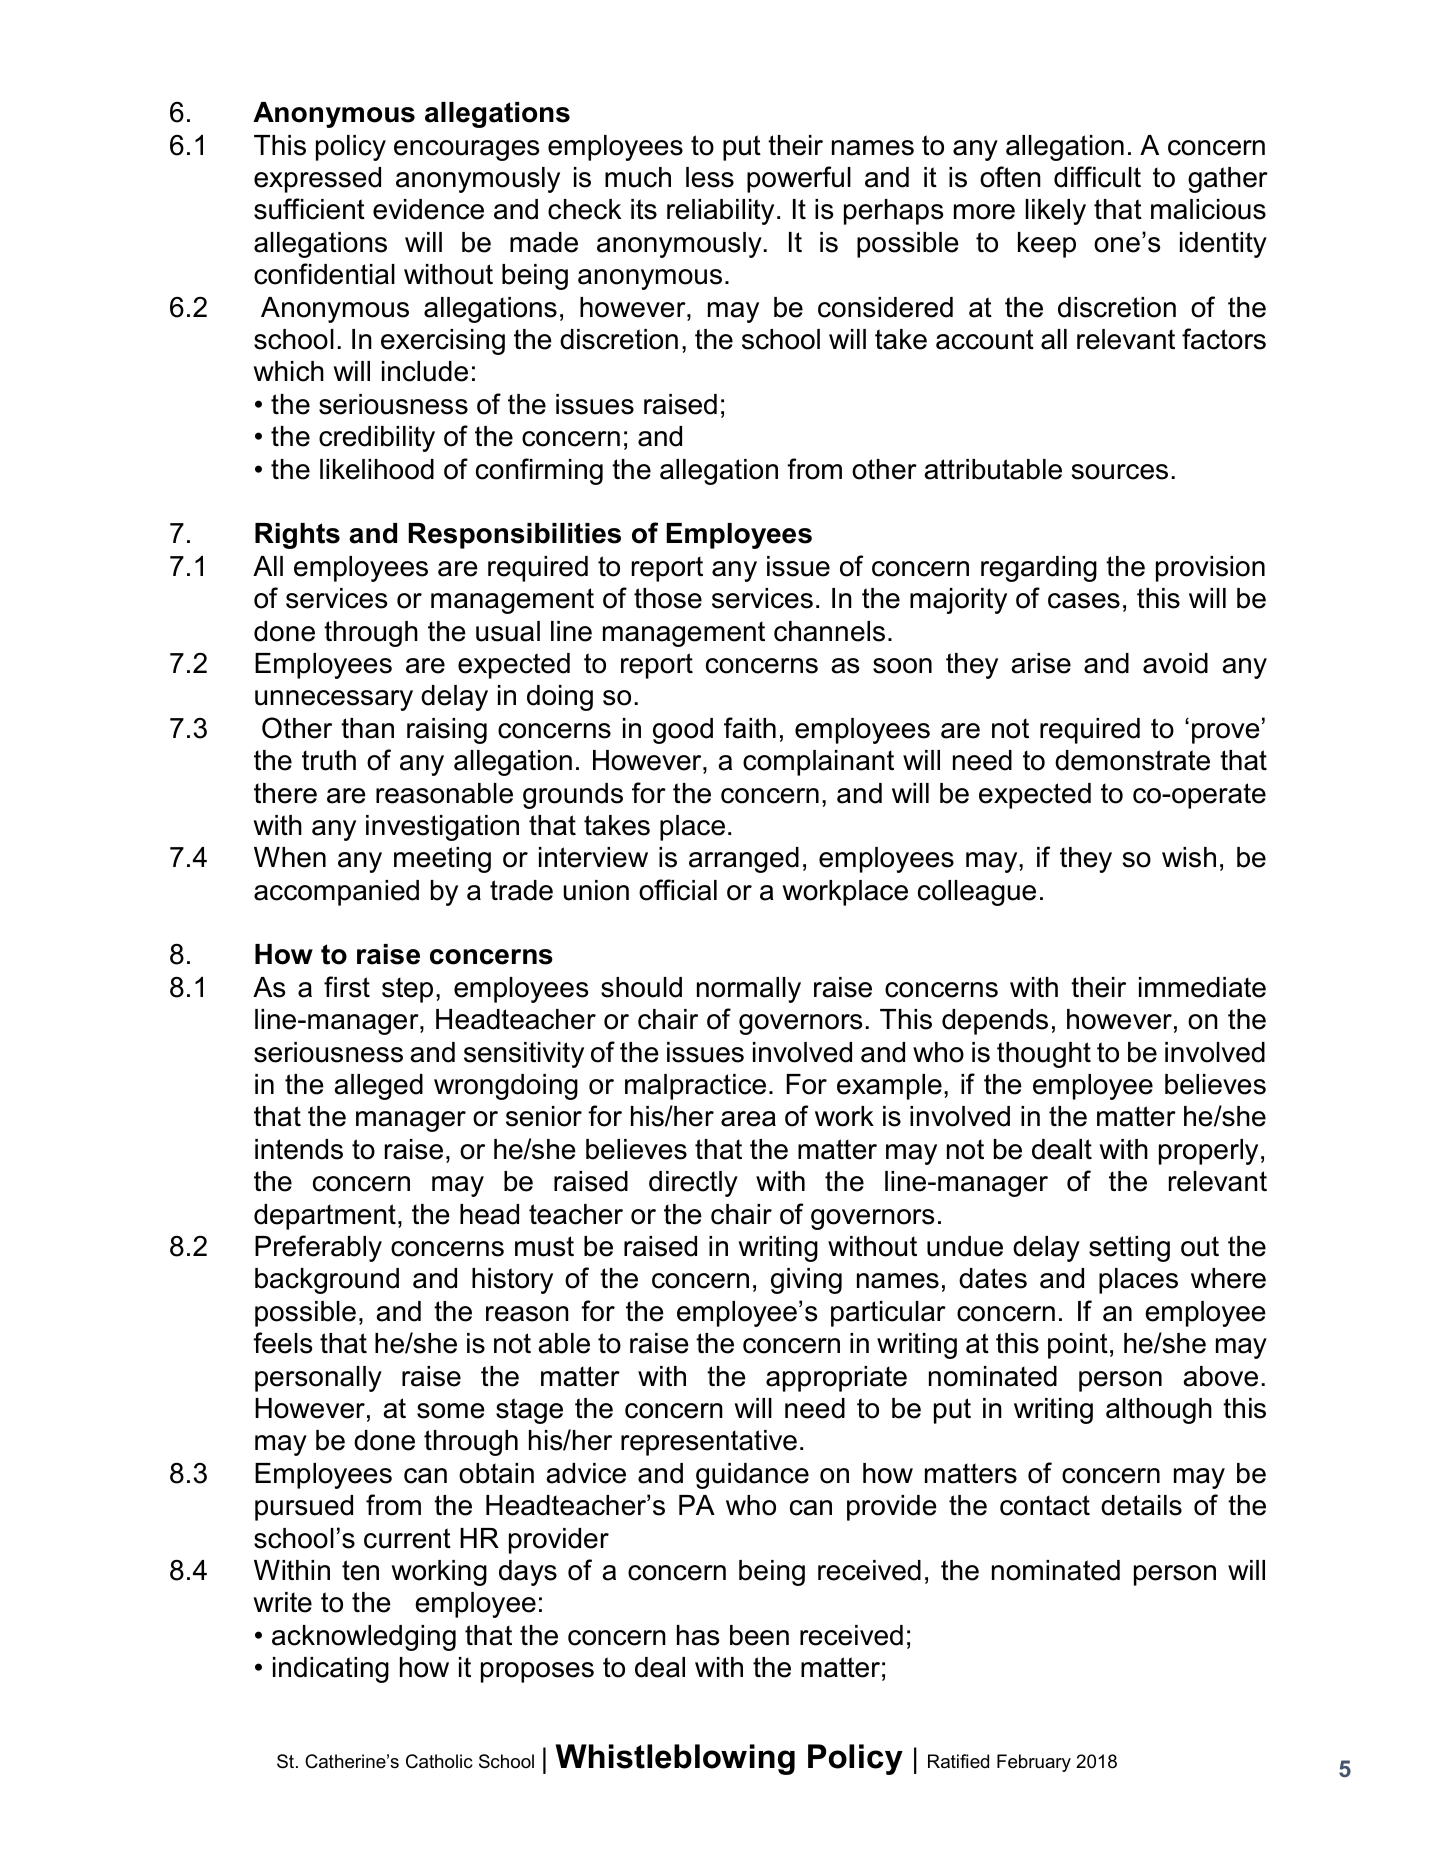 Image resolution: width=1437 pixels, height=1859 pixels. Describe the element at coordinates (439, 1761) in the screenshot. I see `Catholic` at that location.
